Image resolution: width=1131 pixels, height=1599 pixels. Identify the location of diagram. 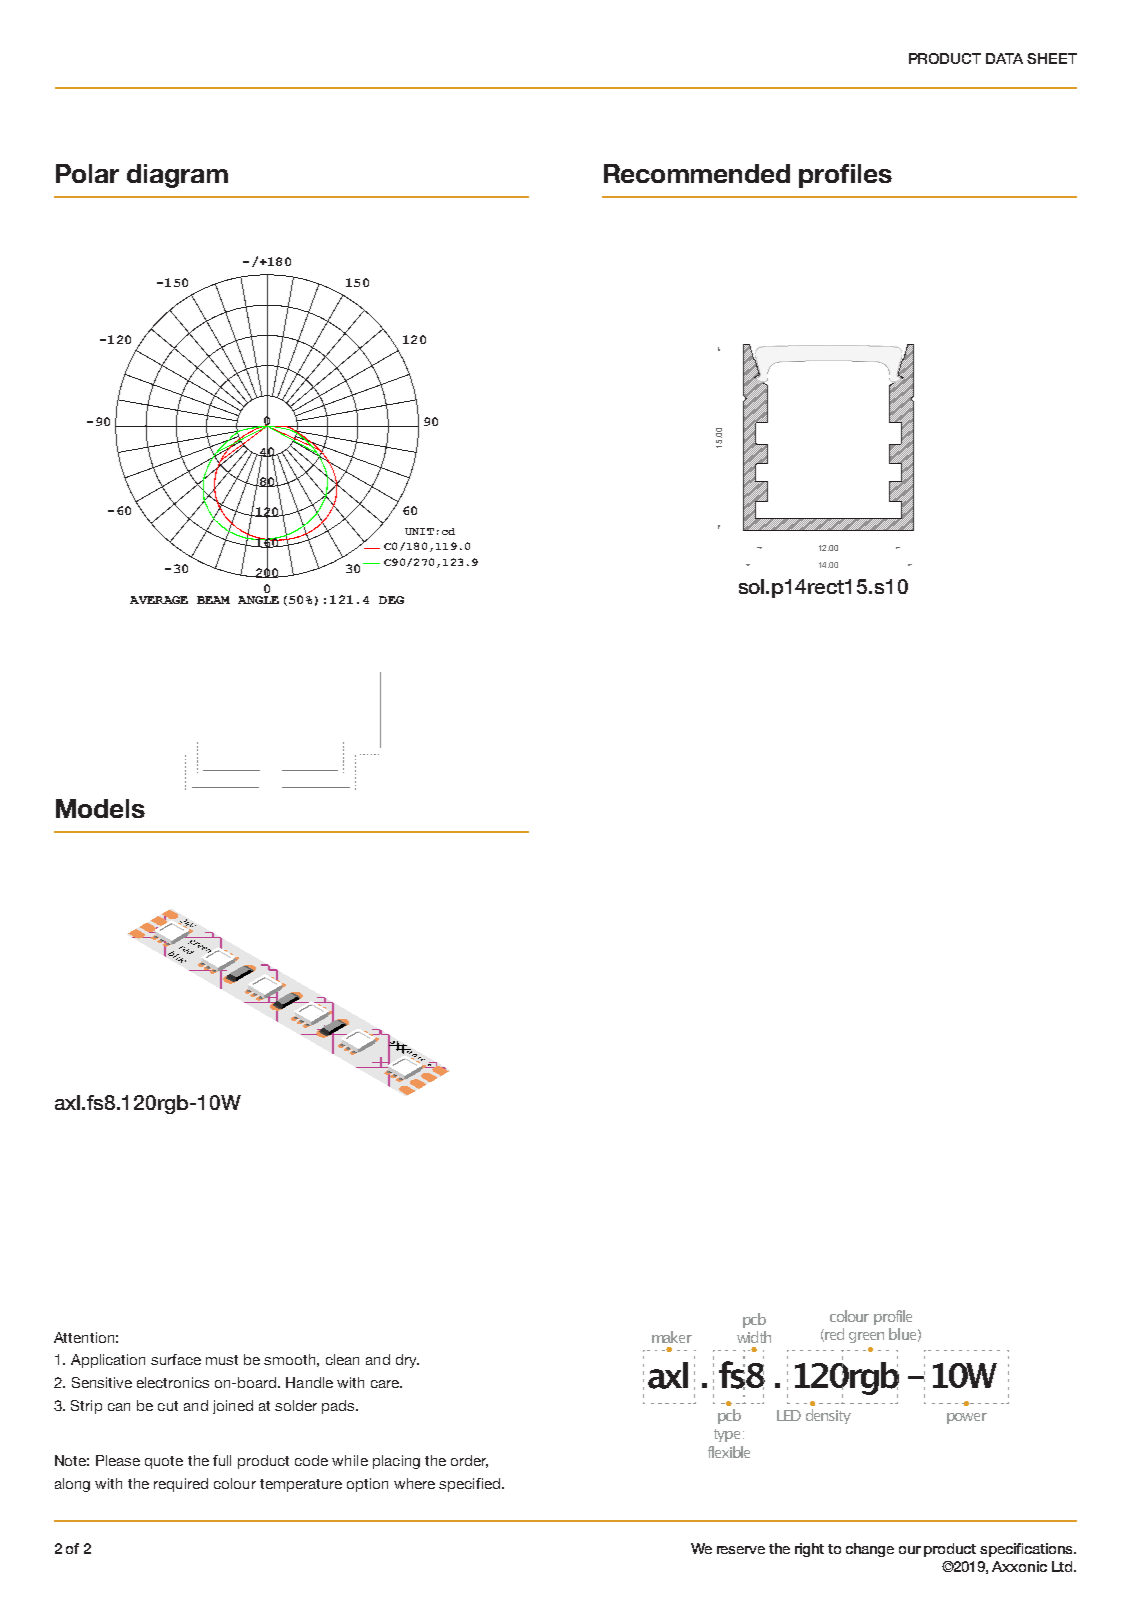
(177, 176).
